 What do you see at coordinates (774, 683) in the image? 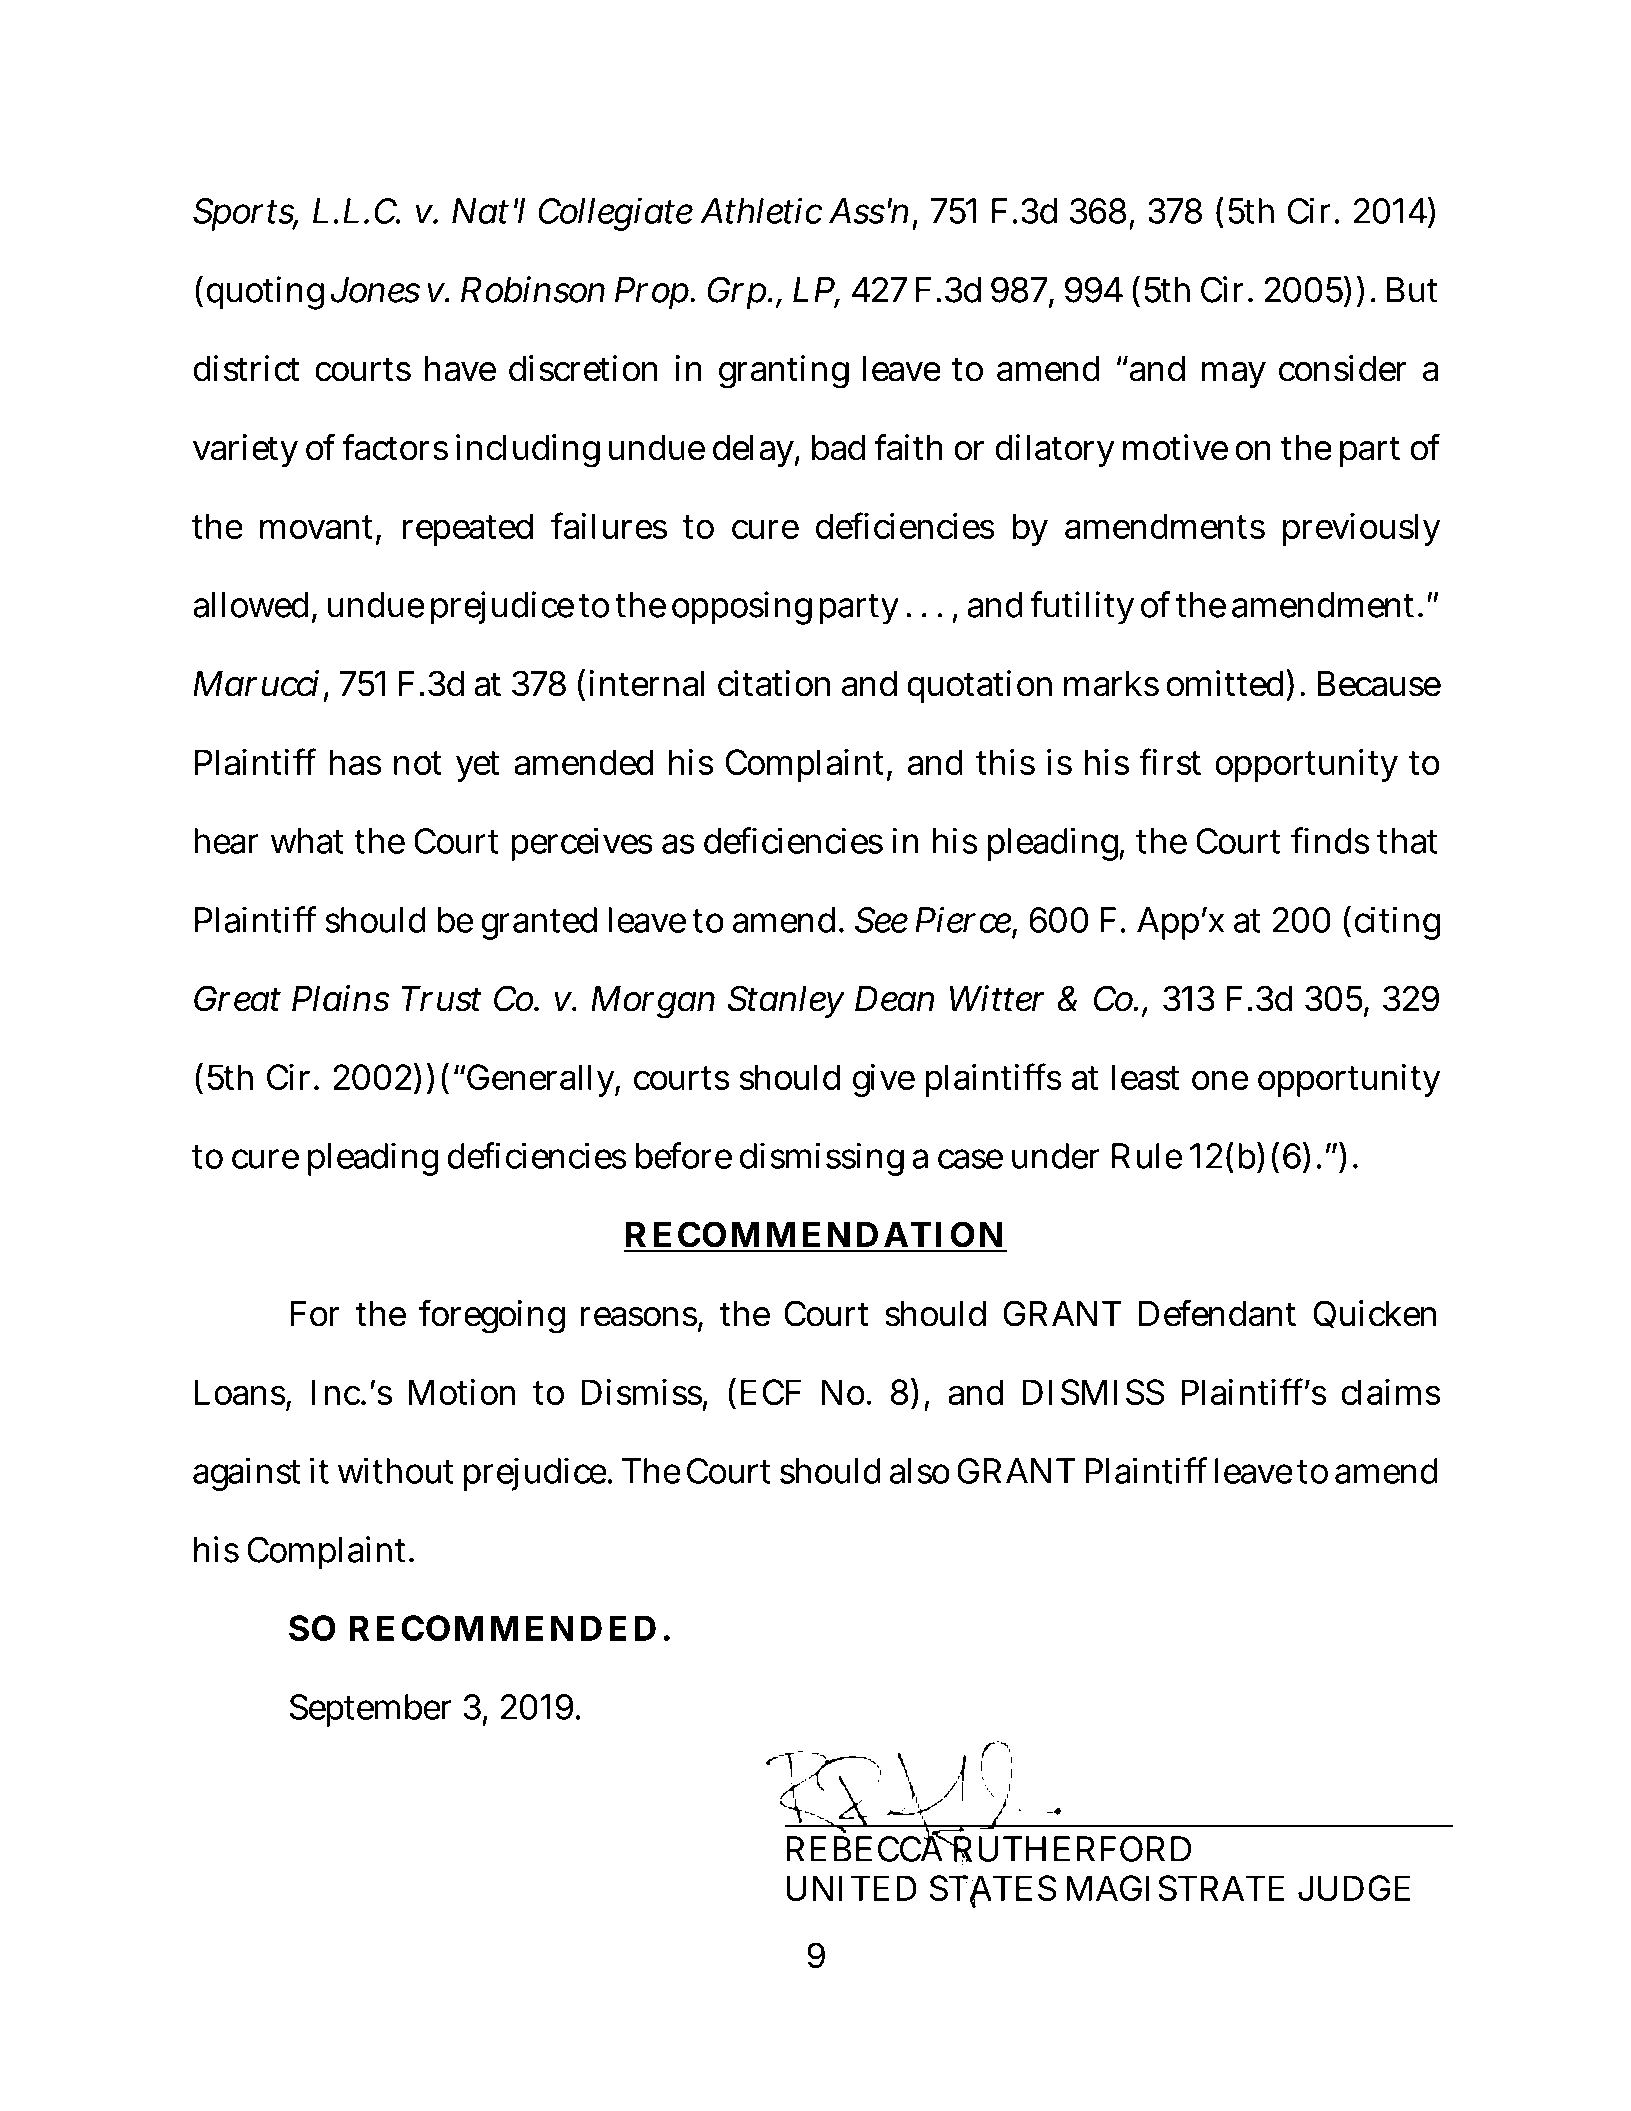
I see `citation` at bounding box center [774, 683].
